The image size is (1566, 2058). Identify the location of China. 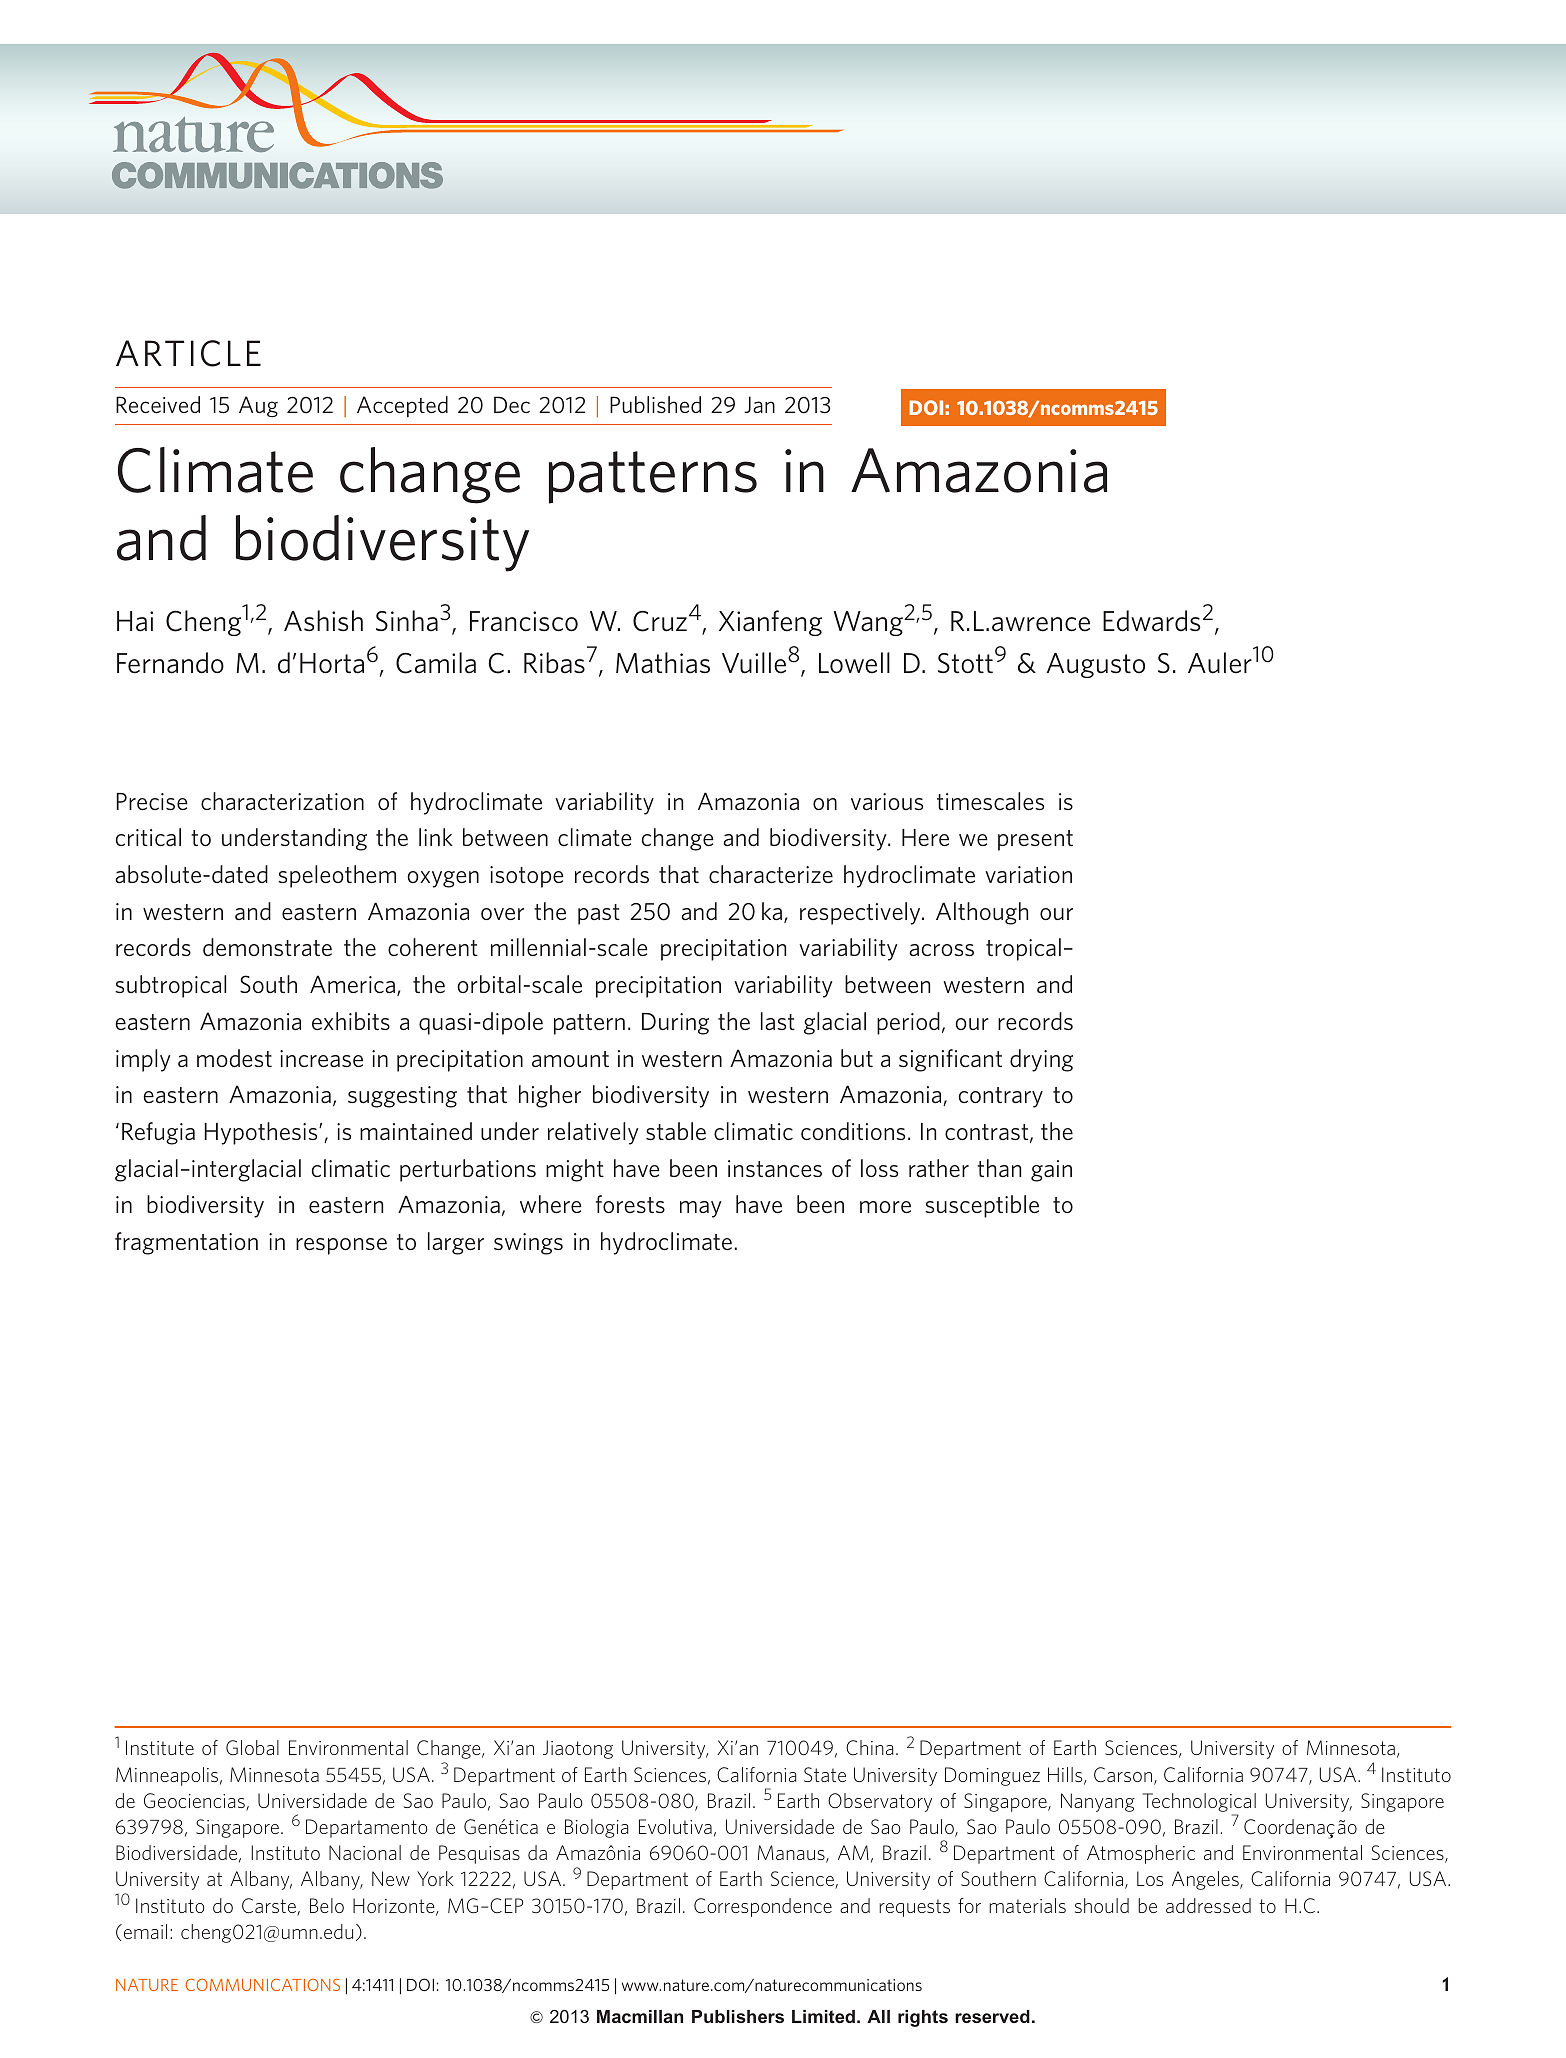
(869, 1747).
